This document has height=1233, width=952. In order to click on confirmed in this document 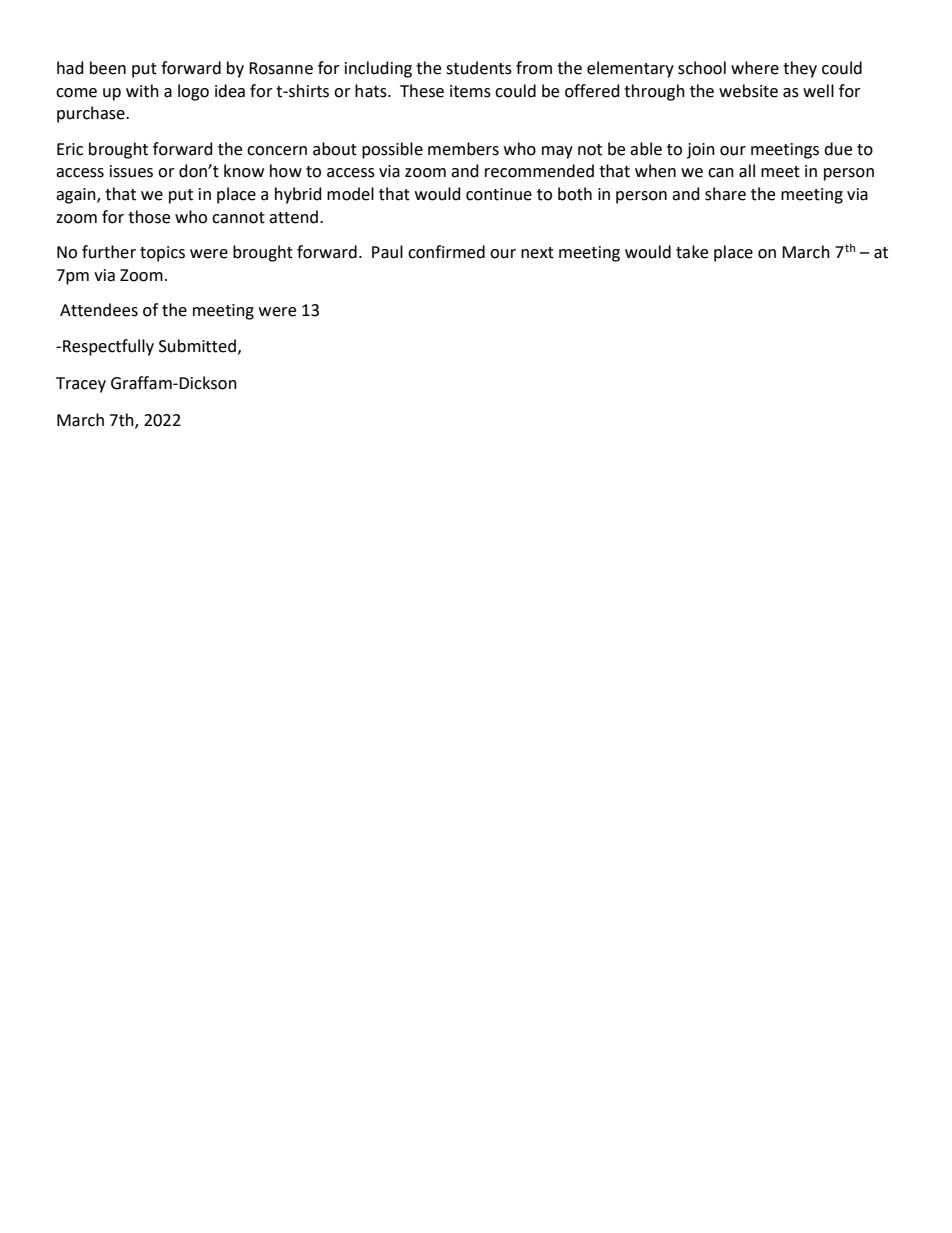, I will do `click(446, 252)`.
